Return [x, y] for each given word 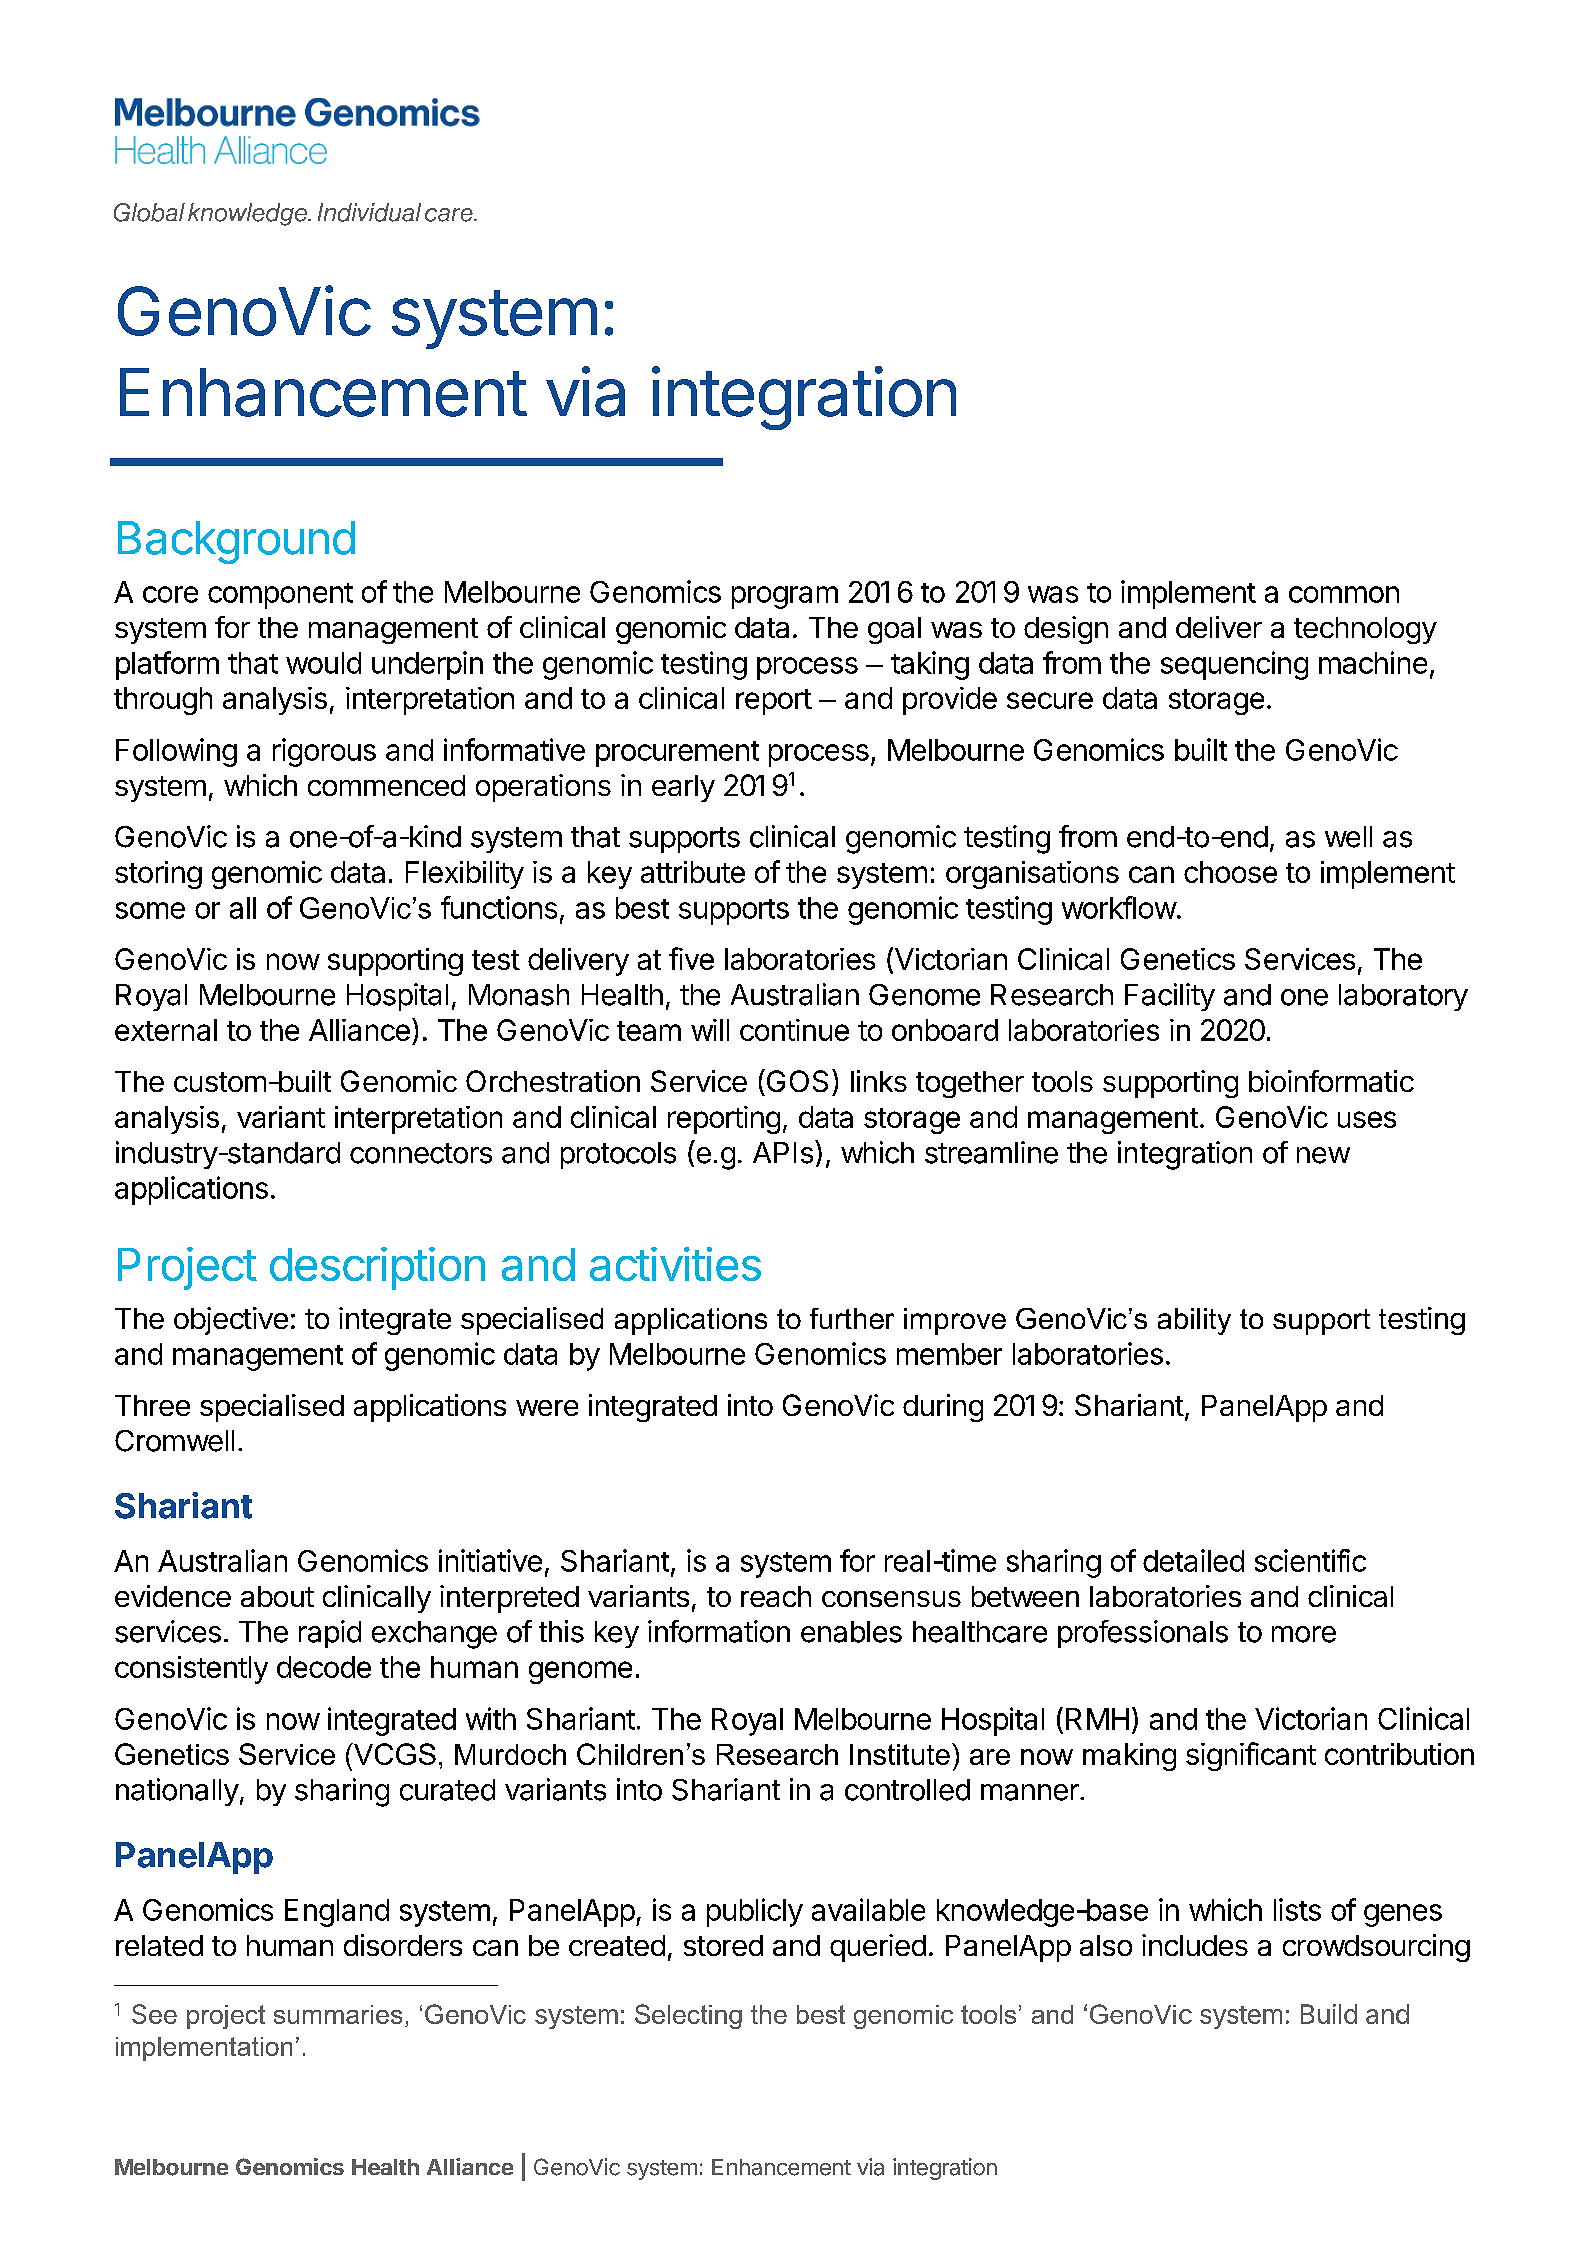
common [1344, 594]
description [377, 1268]
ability [1194, 1321]
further [852, 1318]
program [785, 597]
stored [723, 1945]
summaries [338, 2014]
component [280, 596]
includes [1195, 1945]
